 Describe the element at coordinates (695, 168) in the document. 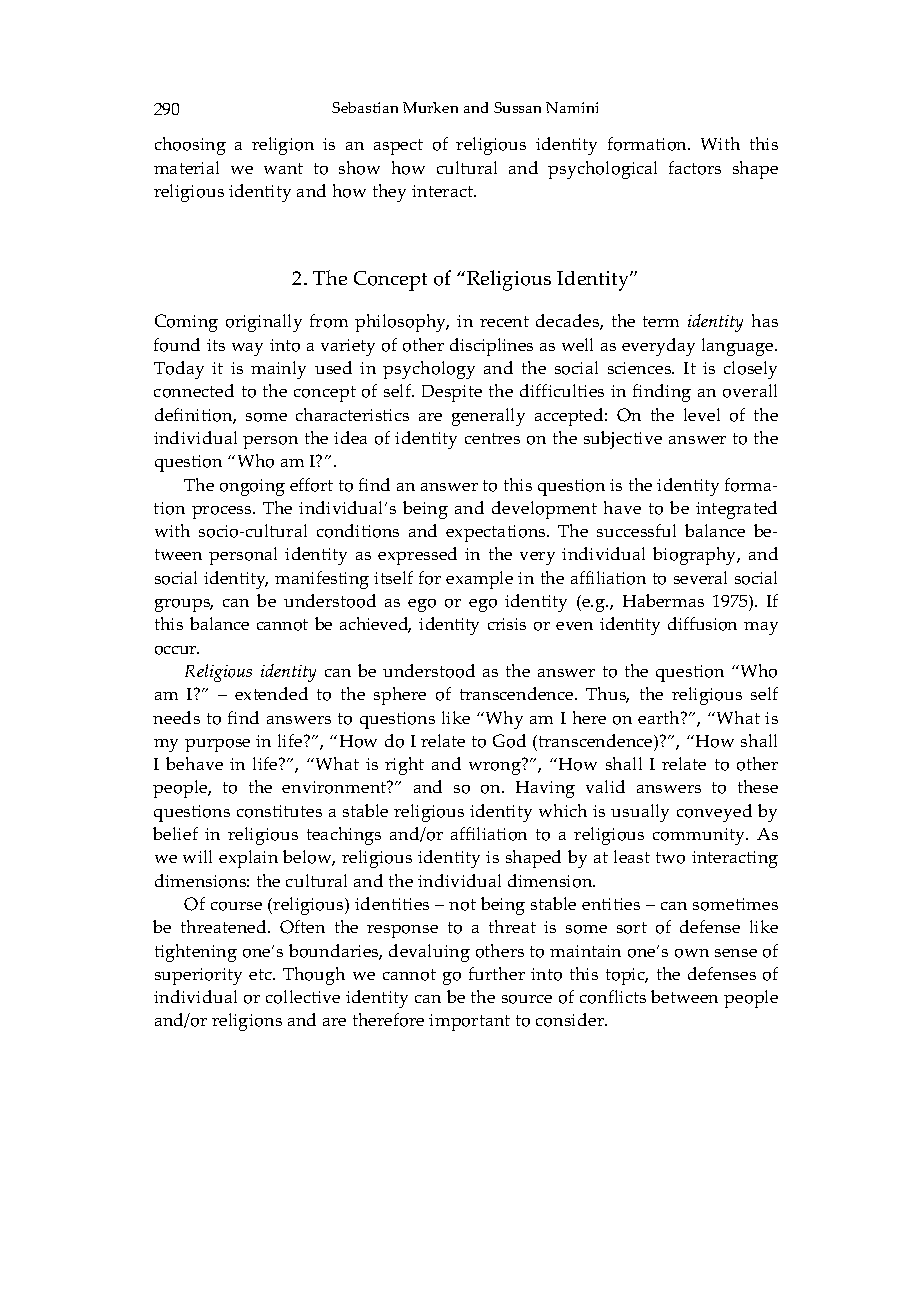

I see `factors` at that location.
